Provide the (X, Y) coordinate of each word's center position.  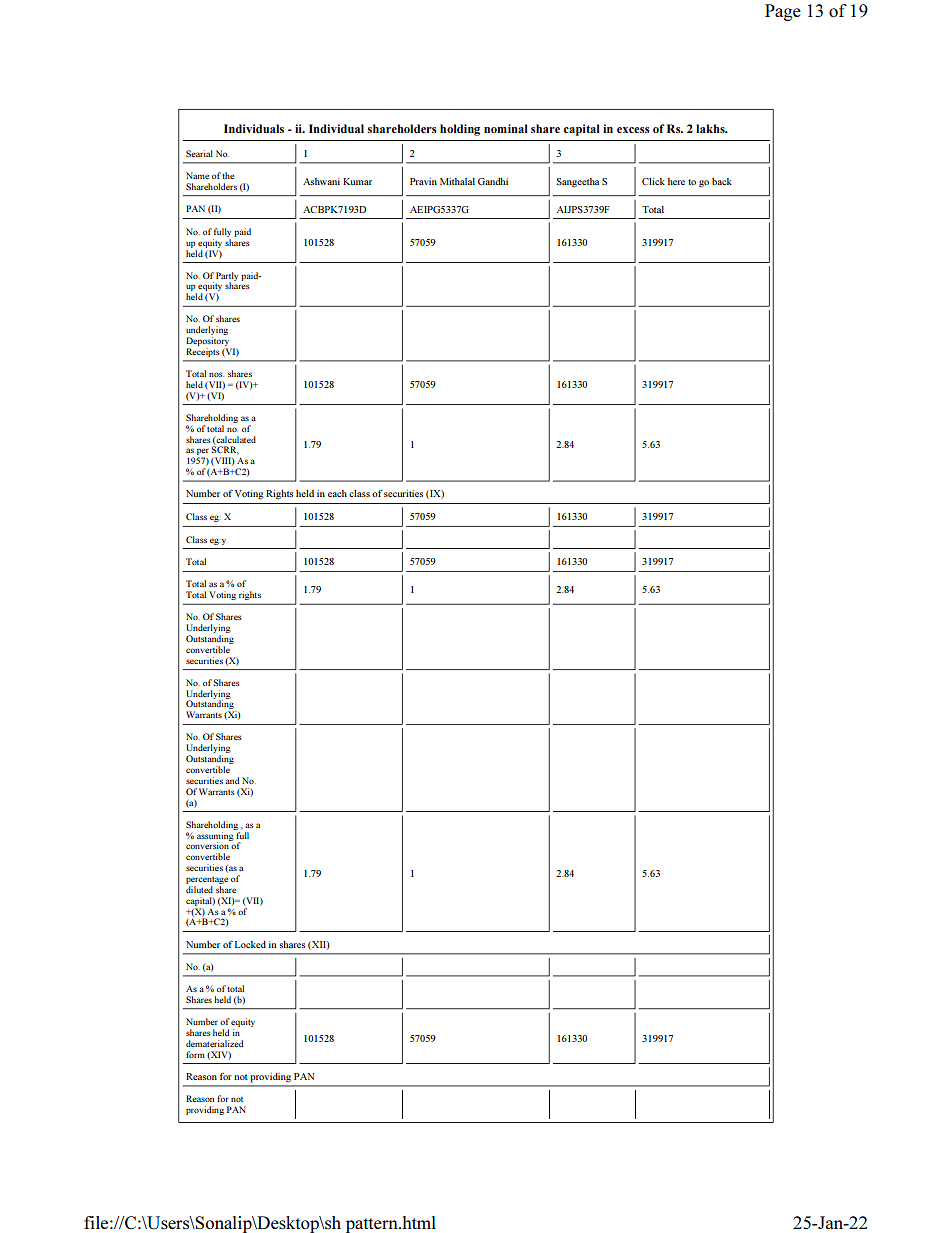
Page (783, 12)
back (722, 181)
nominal (506, 128)
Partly (227, 277)
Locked (250, 944)
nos (216, 374)
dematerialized (214, 1043)
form (195, 1054)
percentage (207, 880)
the (228, 175)
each (337, 493)
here (676, 181)
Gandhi (493, 181)
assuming (216, 836)
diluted (199, 889)
